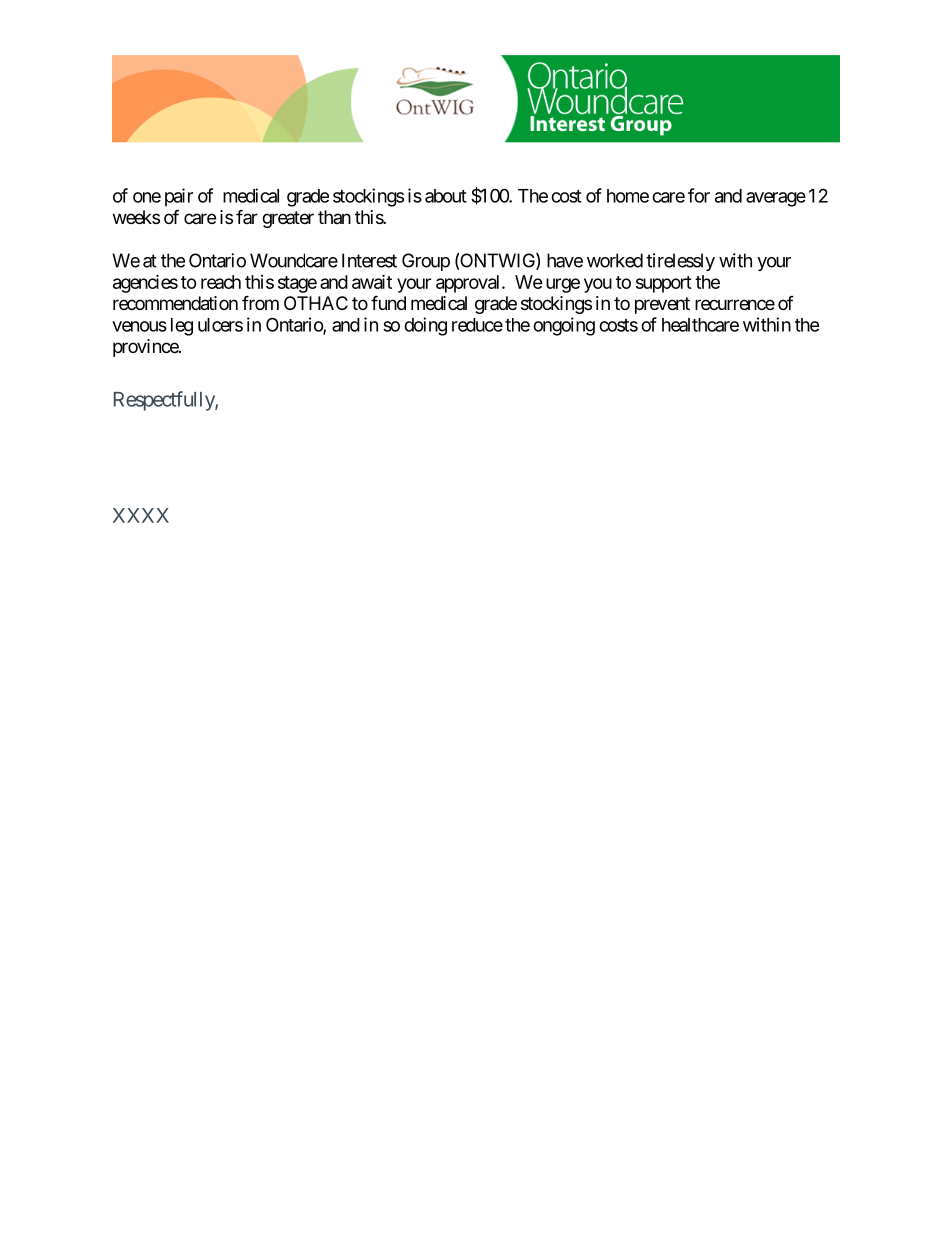  I want to click on Respectfully, so click(165, 401).
